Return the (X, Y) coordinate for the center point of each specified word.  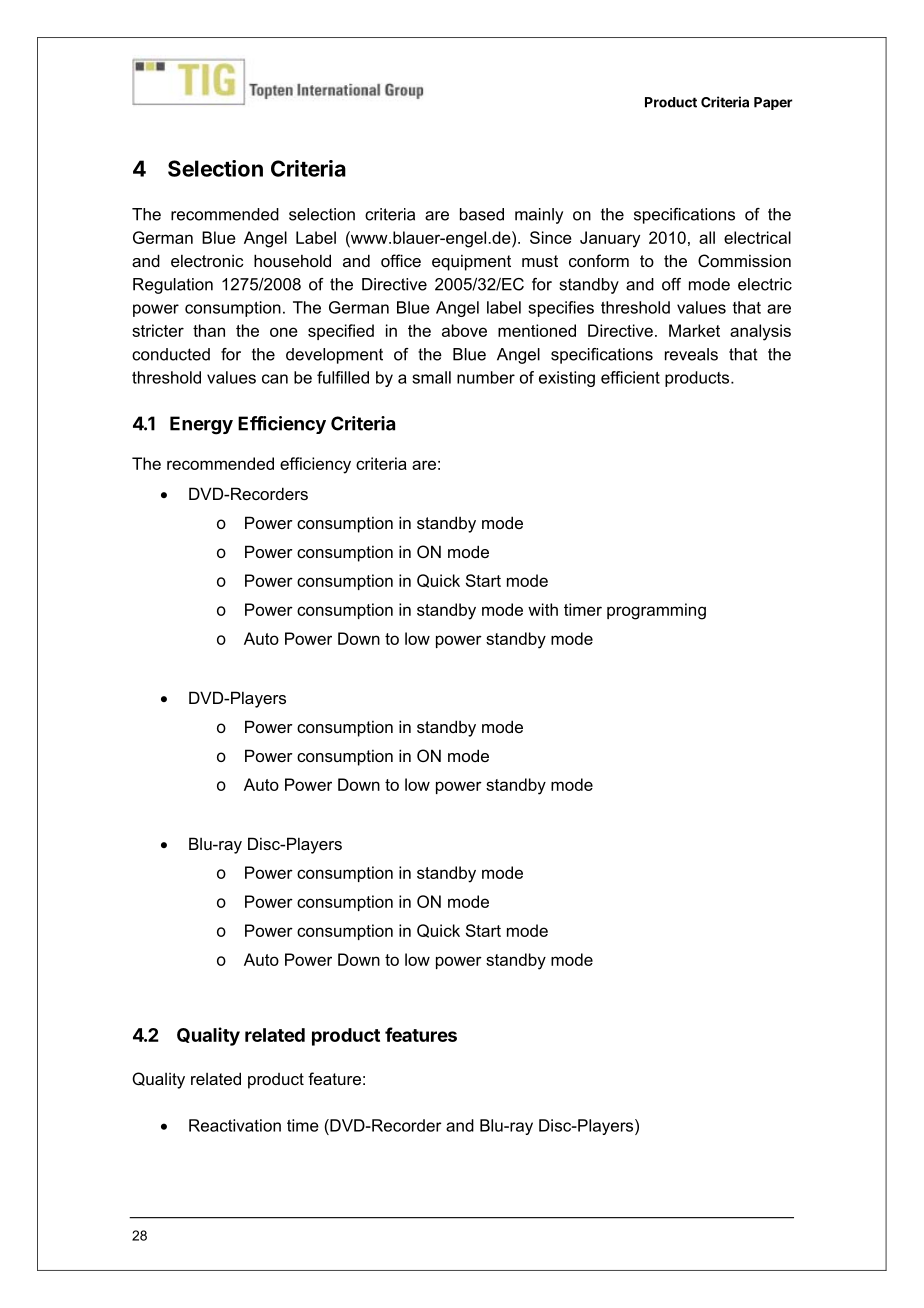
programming (656, 611)
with (543, 609)
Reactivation (235, 1125)
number (486, 377)
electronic (207, 260)
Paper (773, 103)
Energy (201, 425)
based (482, 214)
